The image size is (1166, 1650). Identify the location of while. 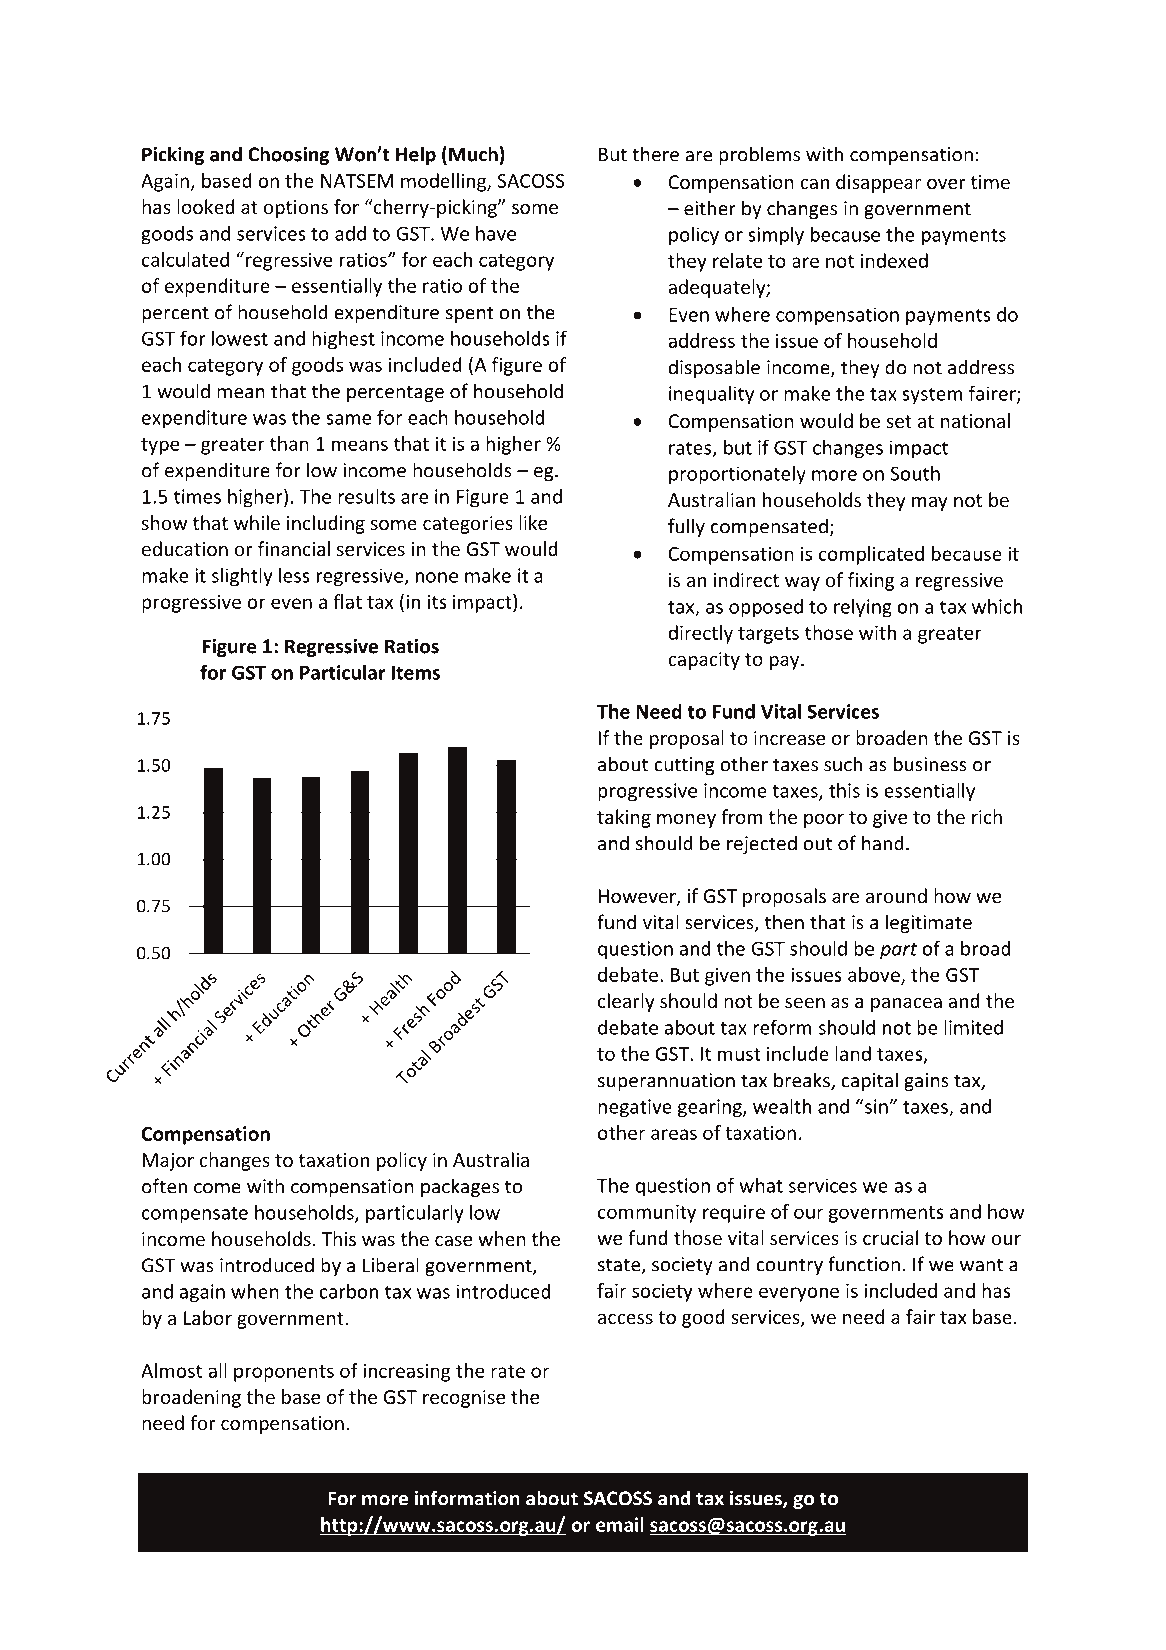
(257, 522).
